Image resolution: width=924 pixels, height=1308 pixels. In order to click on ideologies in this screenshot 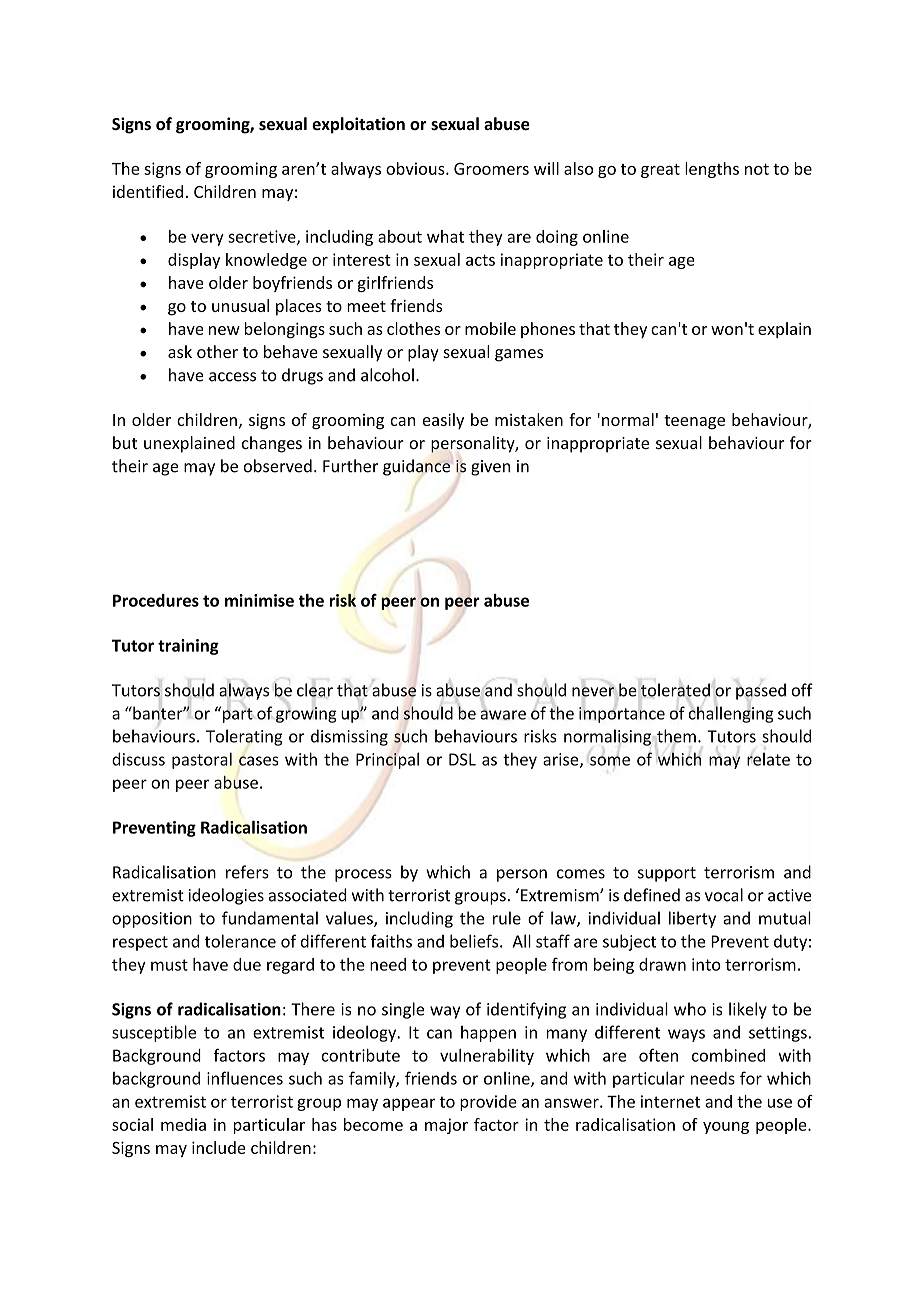, I will do `click(226, 896)`.
